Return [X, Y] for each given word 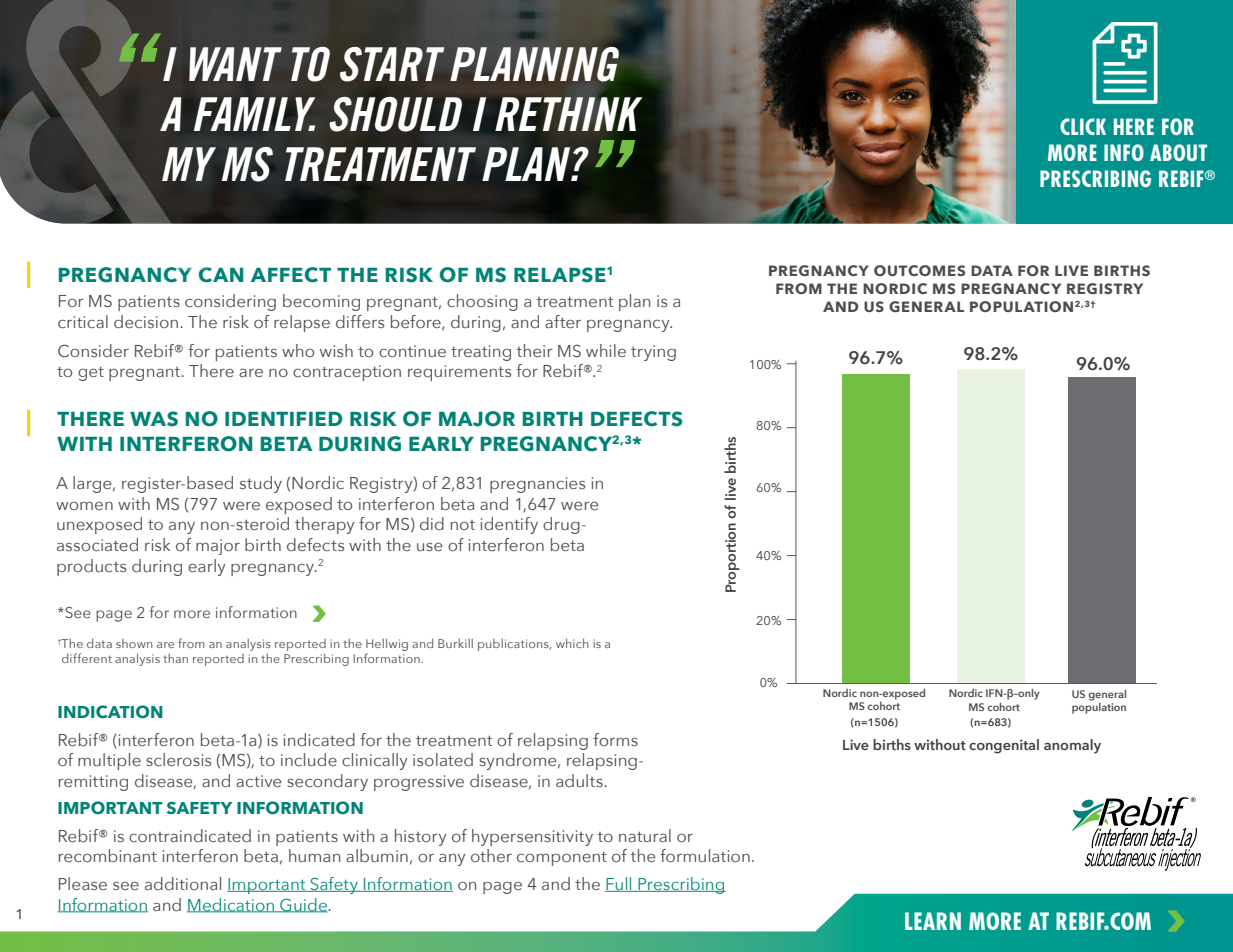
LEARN [933, 921]
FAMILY [254, 114]
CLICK [1083, 126]
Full [619, 884]
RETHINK [568, 114]
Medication [231, 905]
